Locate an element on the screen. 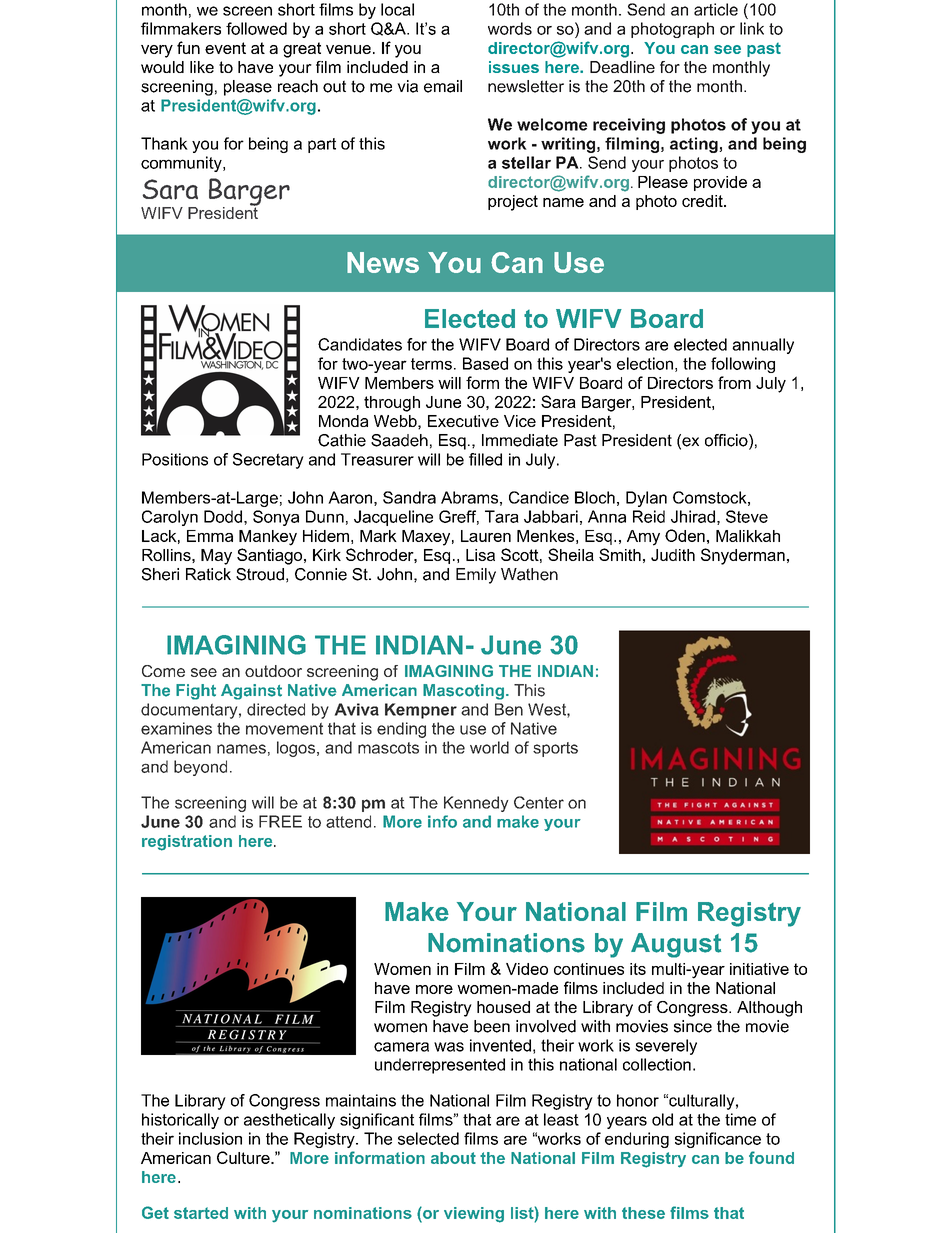 This screenshot has height=1233, width=952. Judith is located at coordinates (673, 555).
